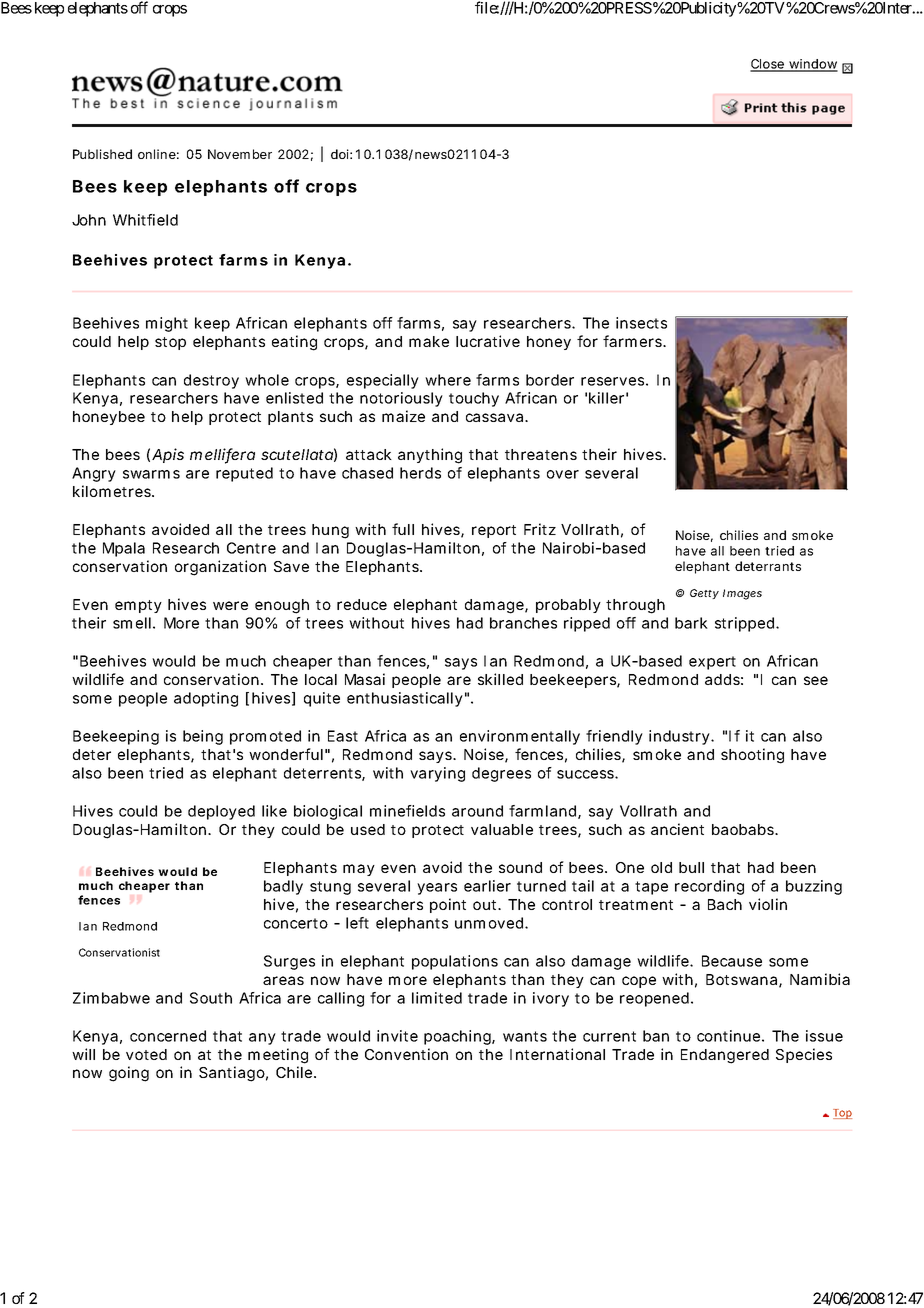 This image has height=1308, width=924. I want to click on concerned, so click(168, 1036).
